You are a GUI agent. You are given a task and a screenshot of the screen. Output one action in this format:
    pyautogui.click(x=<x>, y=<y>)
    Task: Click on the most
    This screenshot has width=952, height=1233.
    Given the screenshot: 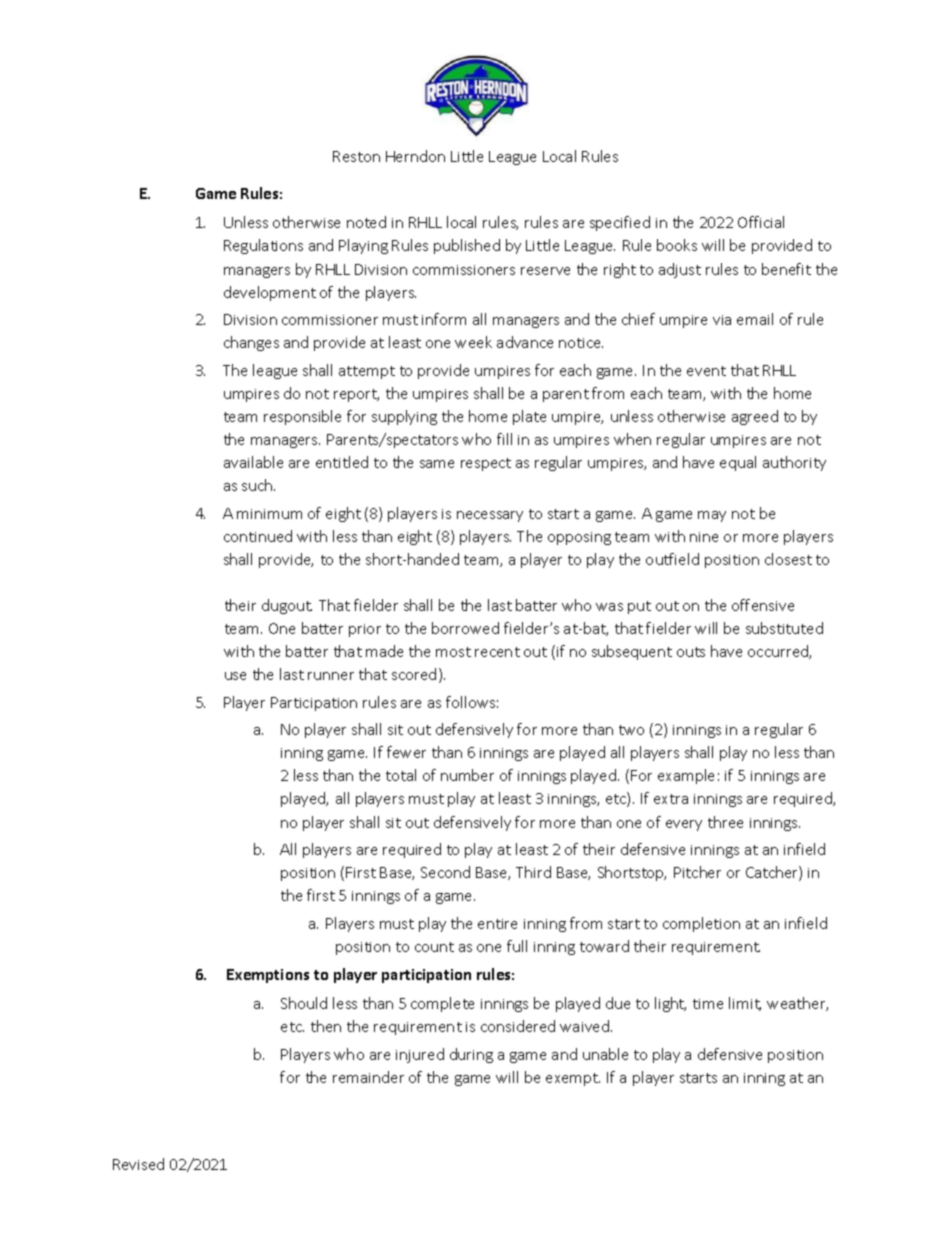 What is the action you would take?
    pyautogui.click(x=453, y=652)
